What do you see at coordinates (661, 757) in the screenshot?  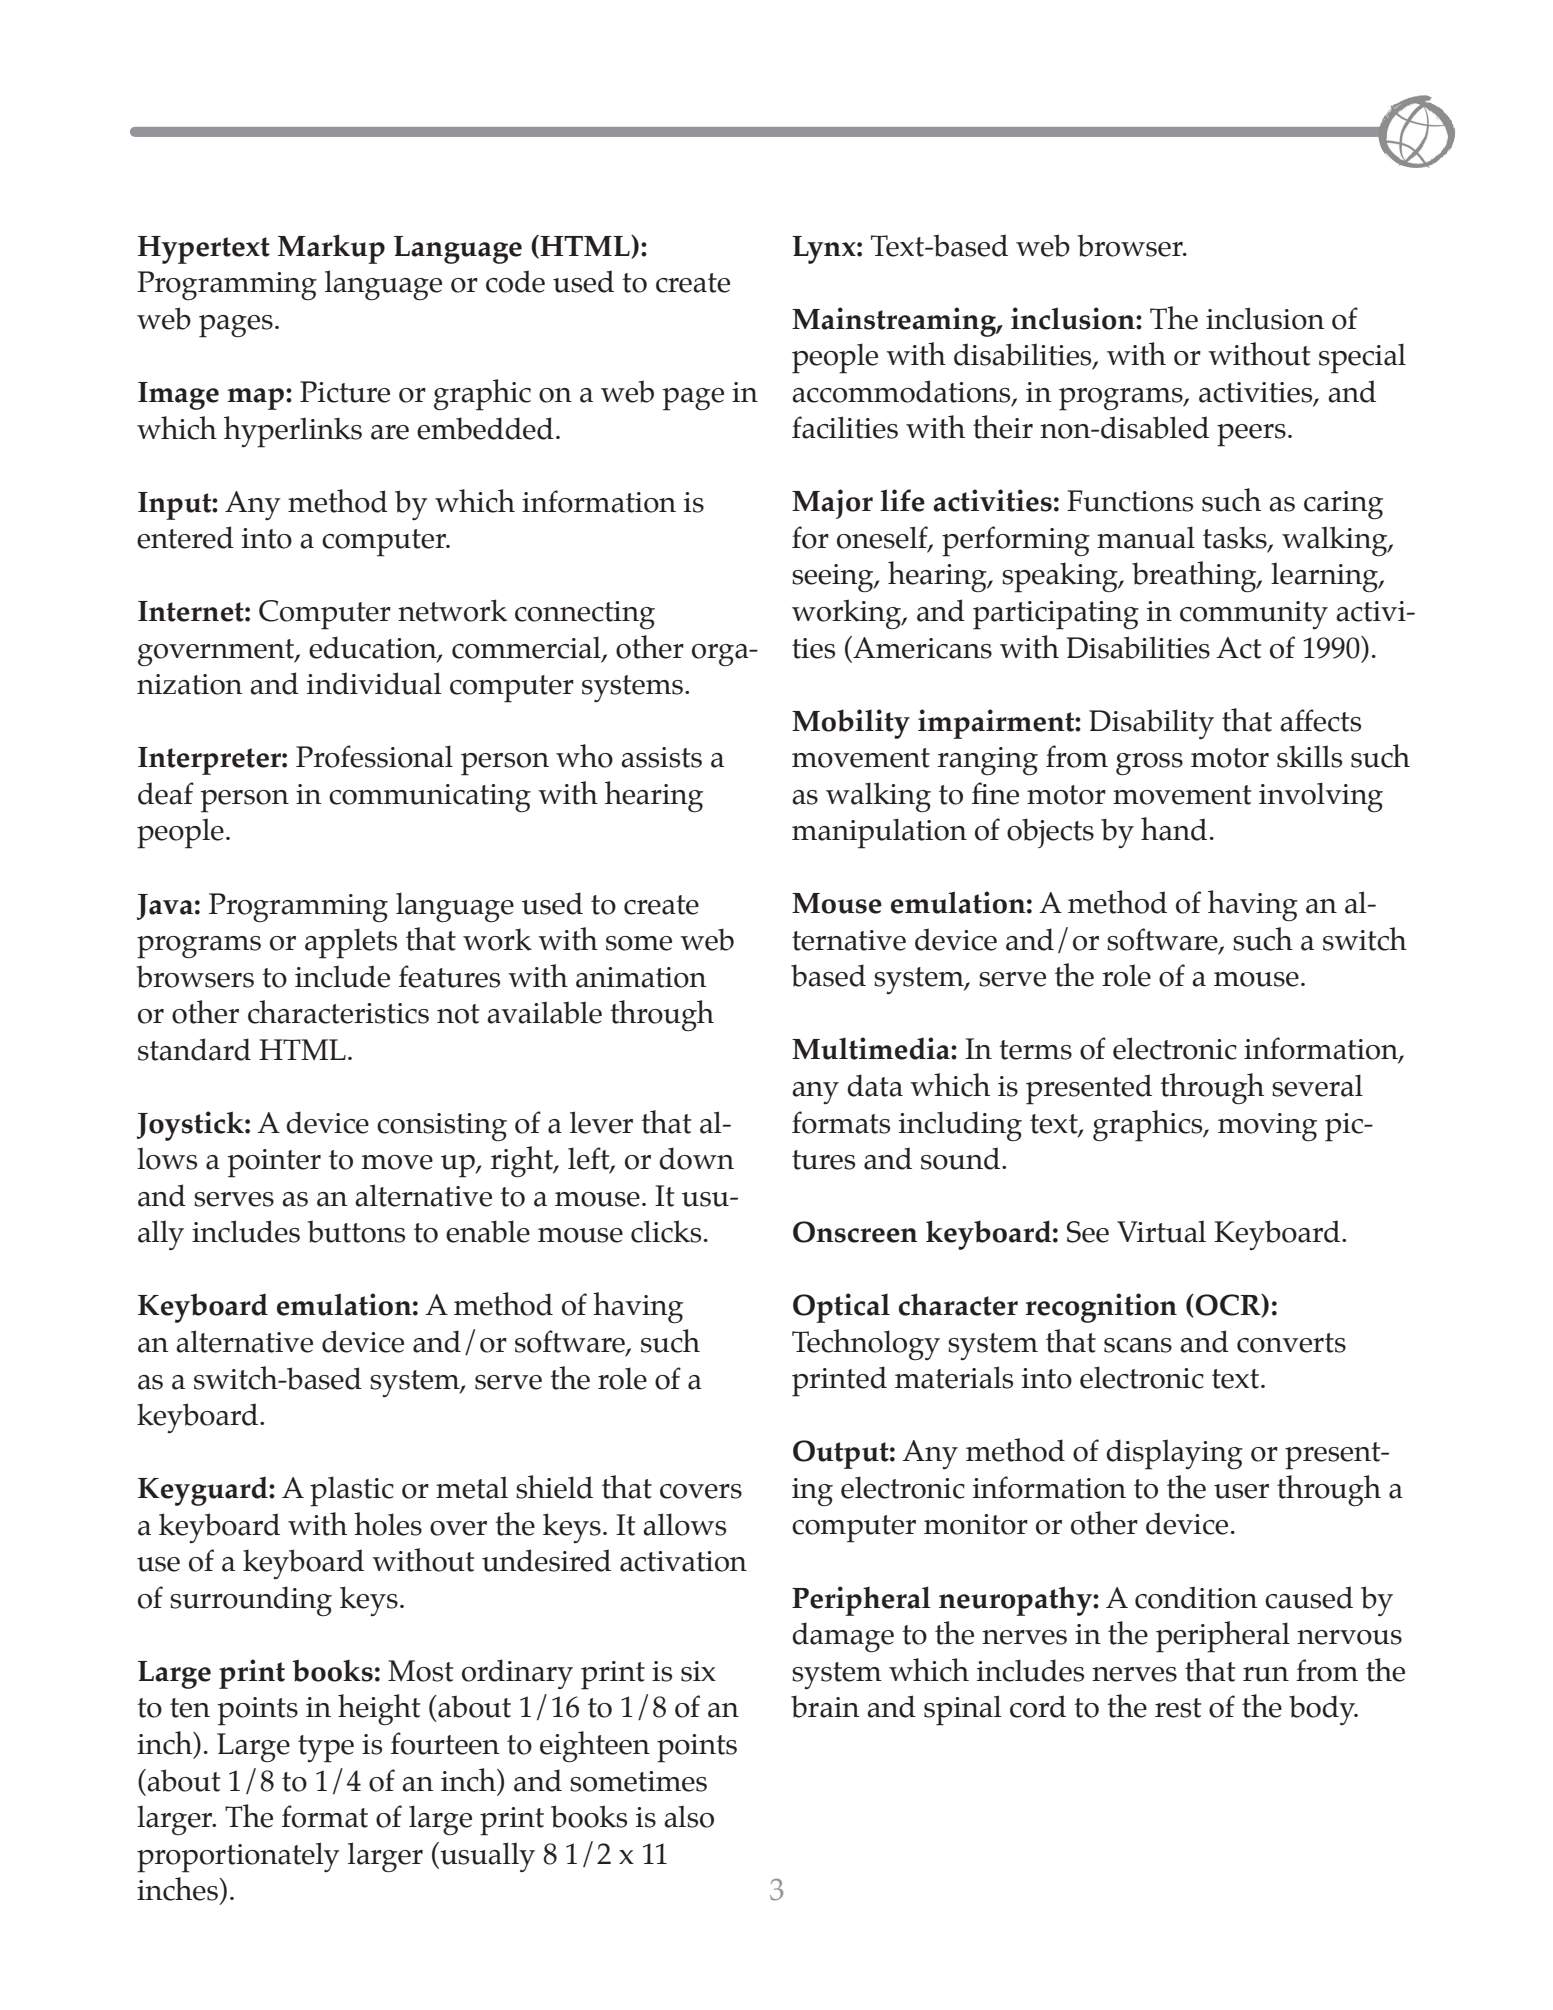 I see `assists` at bounding box center [661, 757].
